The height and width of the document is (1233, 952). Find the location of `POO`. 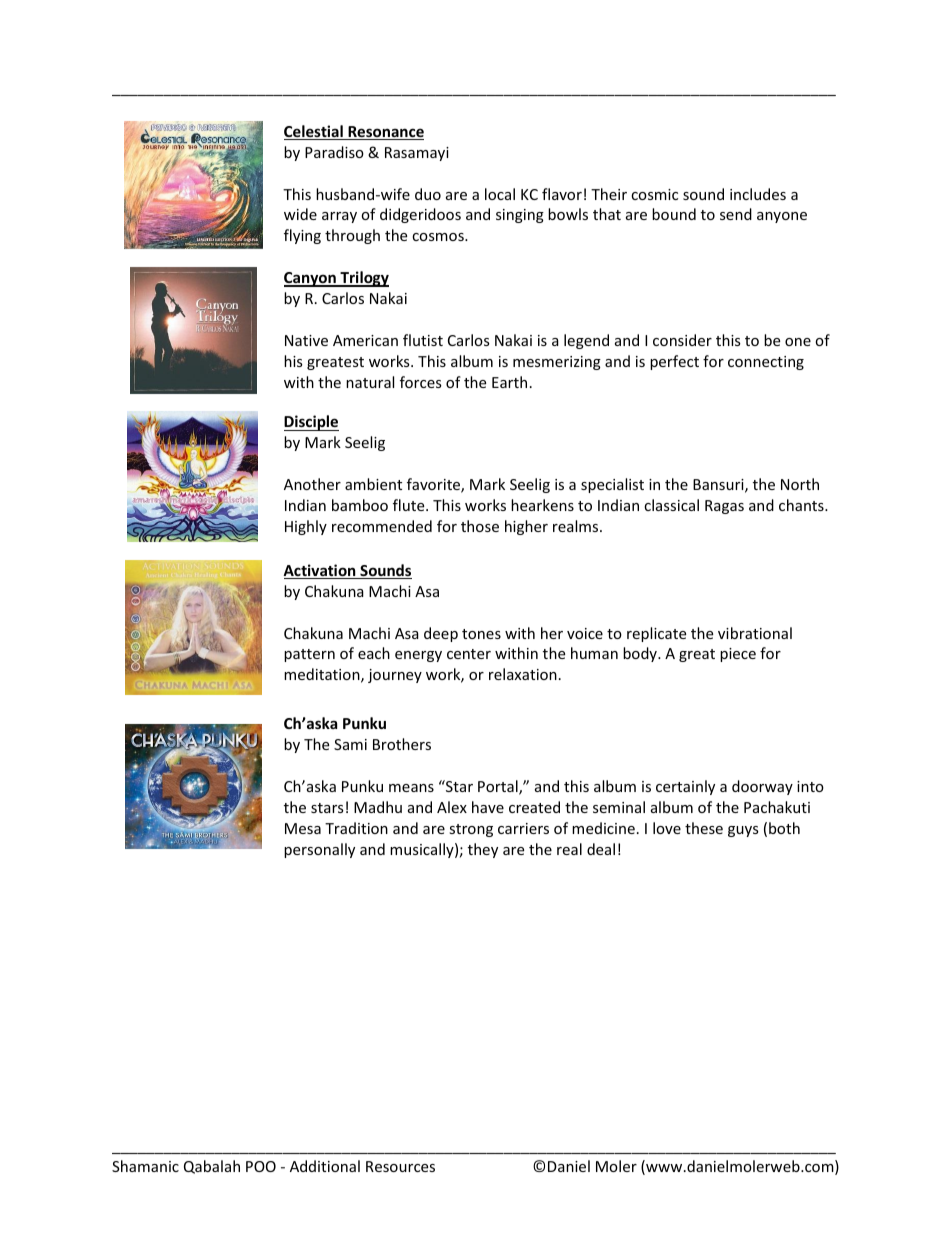

POO is located at coordinates (261, 1166).
